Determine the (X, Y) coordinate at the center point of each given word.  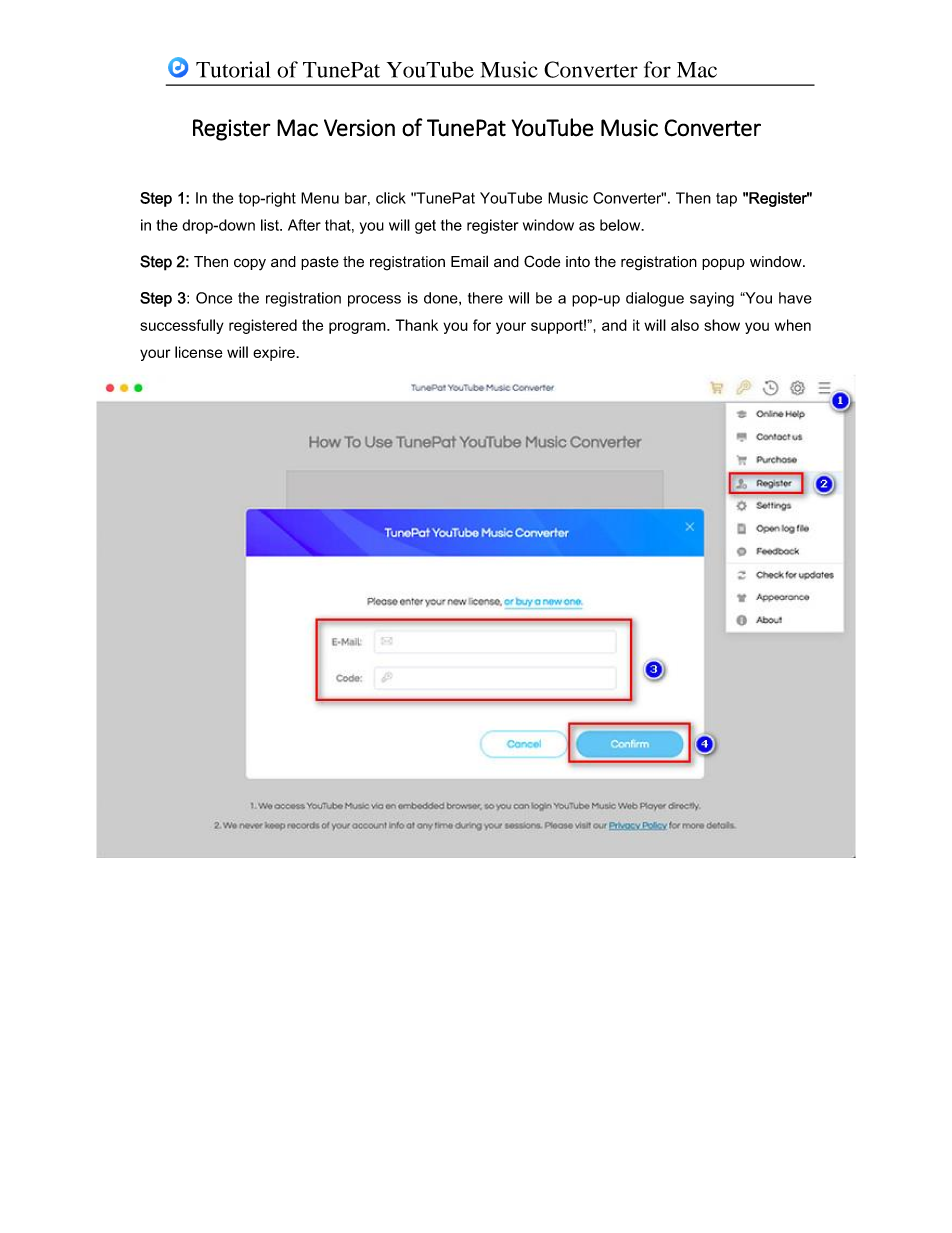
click (391, 198)
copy (250, 264)
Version (359, 128)
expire (275, 354)
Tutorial (233, 69)
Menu (320, 198)
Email (469, 261)
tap (726, 200)
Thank (416, 325)
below (621, 225)
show (722, 325)
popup (723, 264)
